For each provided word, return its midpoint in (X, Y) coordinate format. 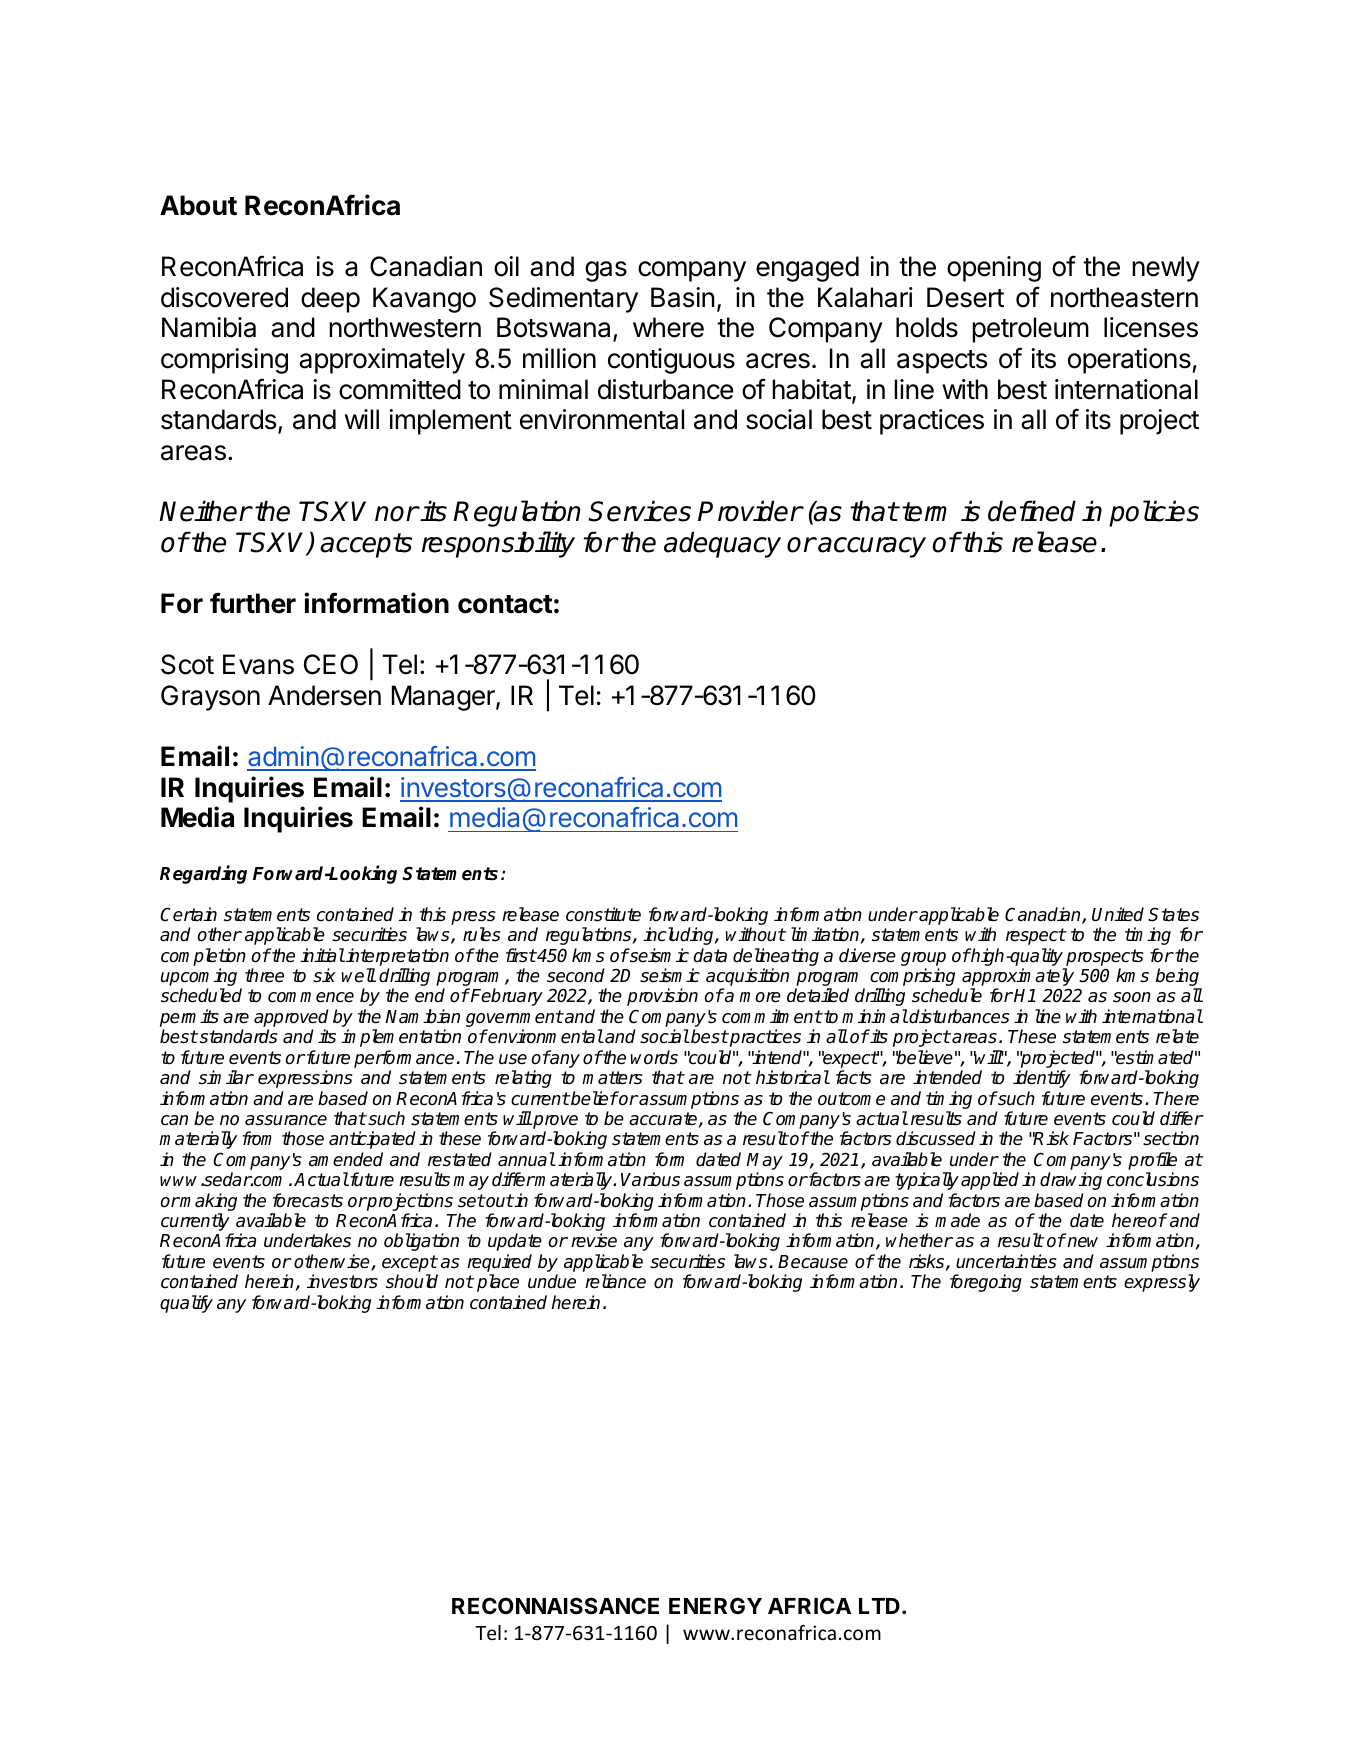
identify (1041, 1079)
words (654, 1057)
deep (330, 300)
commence (311, 997)
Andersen (324, 695)
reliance (615, 1281)
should (412, 1281)
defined (1032, 511)
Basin (682, 297)
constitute (603, 914)
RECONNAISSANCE (555, 1606)
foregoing (986, 1283)
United (1118, 914)
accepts (366, 545)
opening (994, 269)
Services (639, 511)
